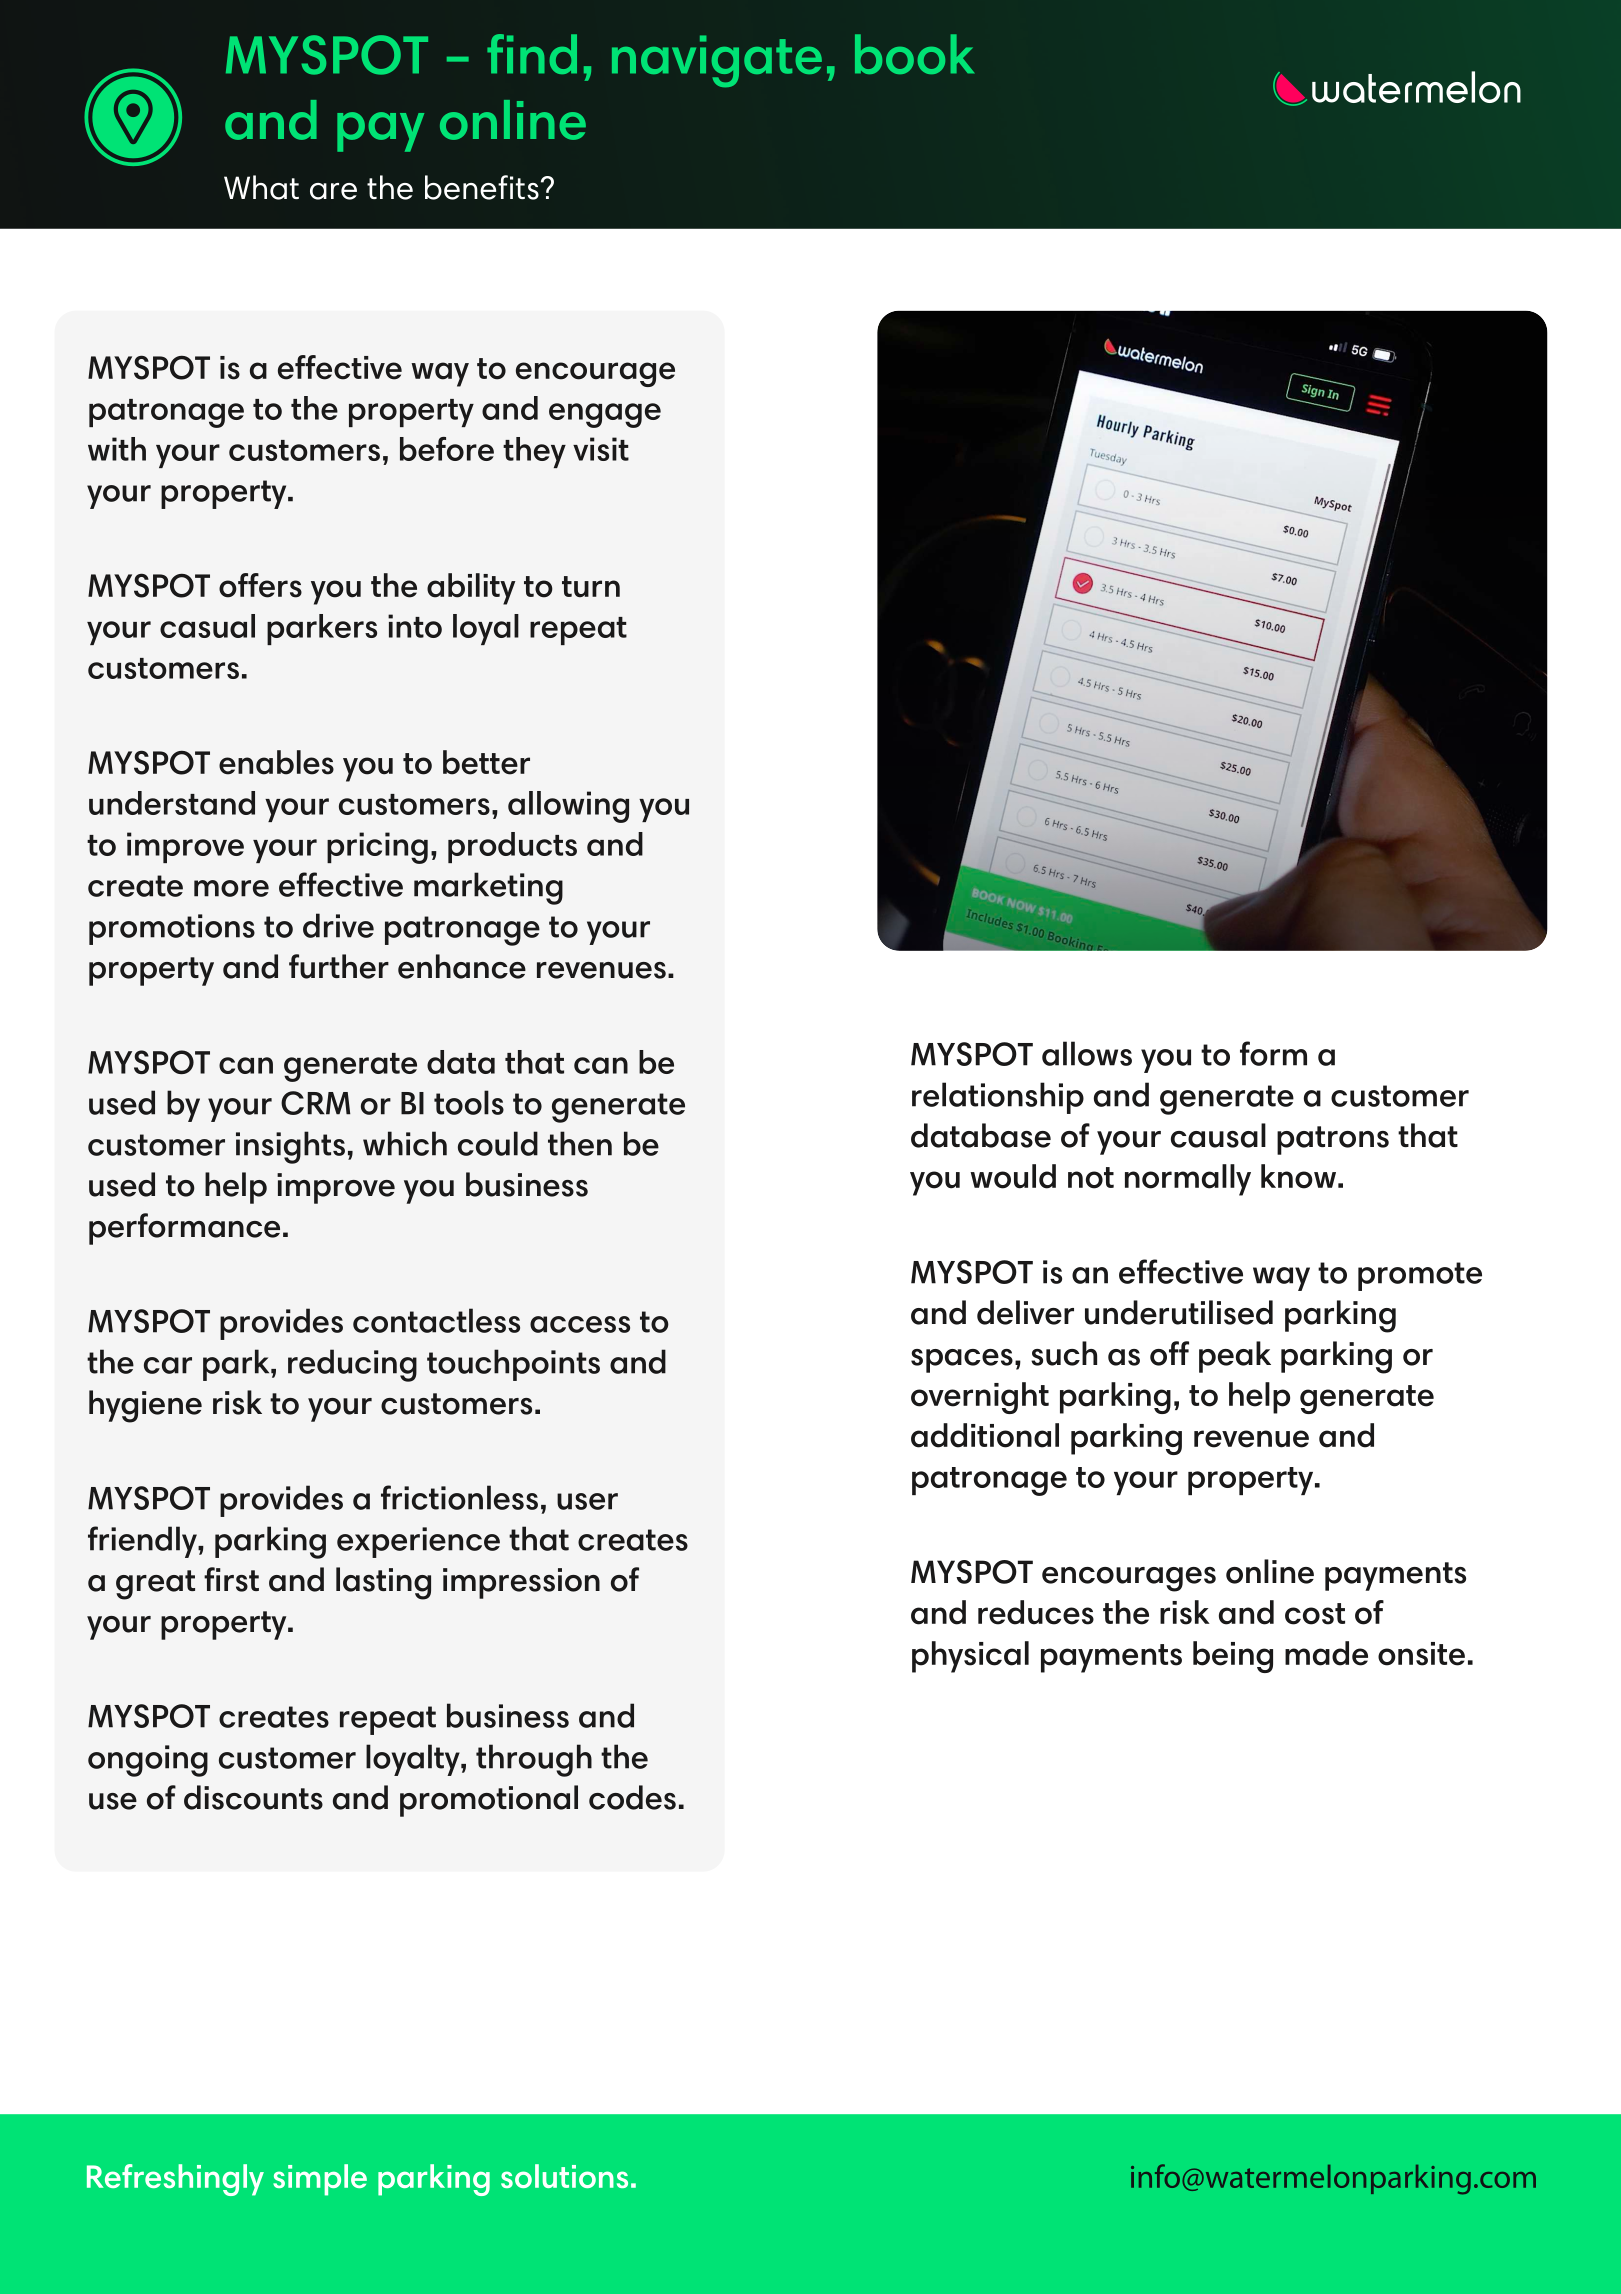 This screenshot has width=1621, height=2294. What do you see at coordinates (601, 449) in the screenshot?
I see `visit` at bounding box center [601, 449].
